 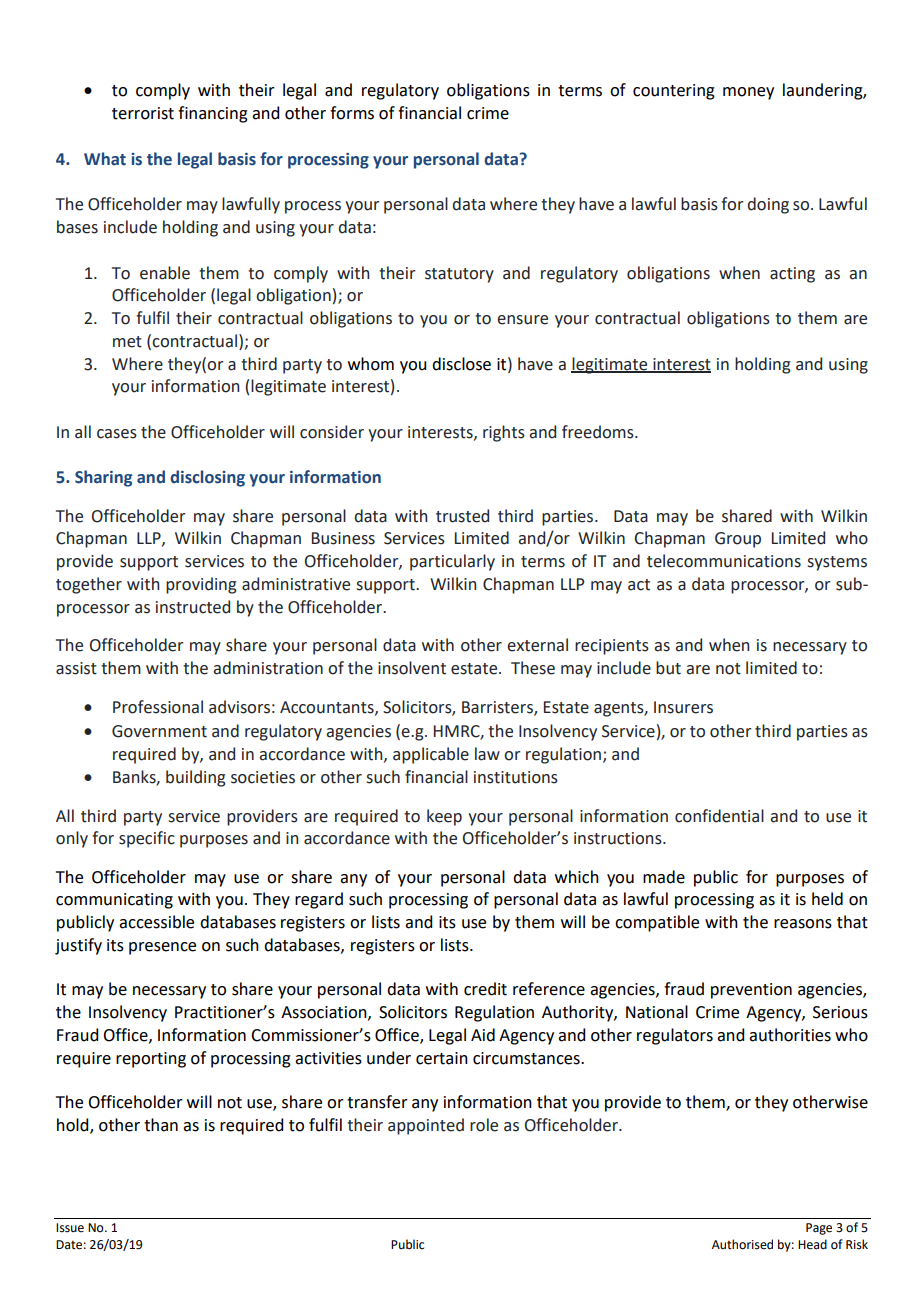 What do you see at coordinates (412, 668) in the image?
I see `insolvent` at bounding box center [412, 668].
